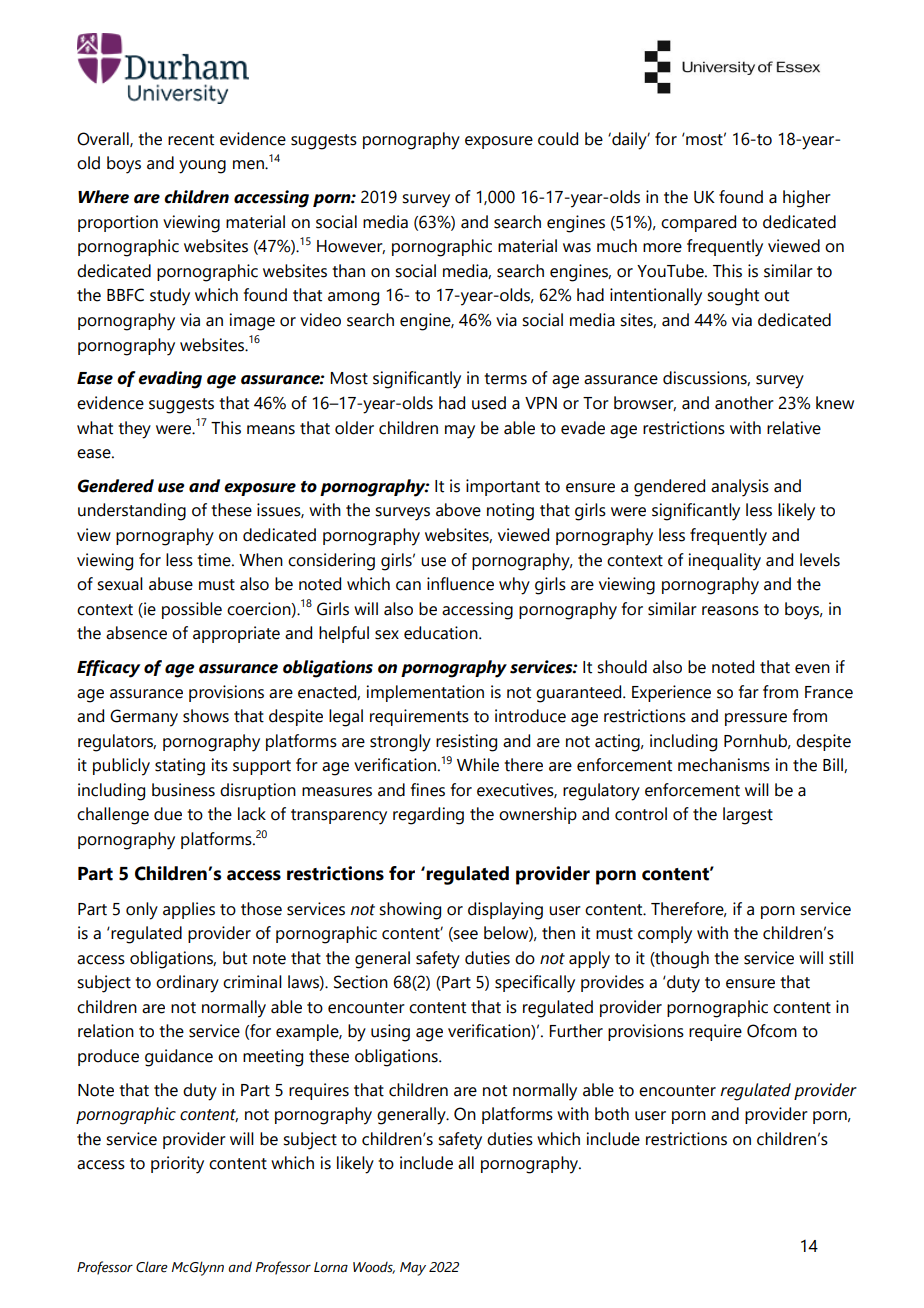  I want to click on could, so click(558, 139).
